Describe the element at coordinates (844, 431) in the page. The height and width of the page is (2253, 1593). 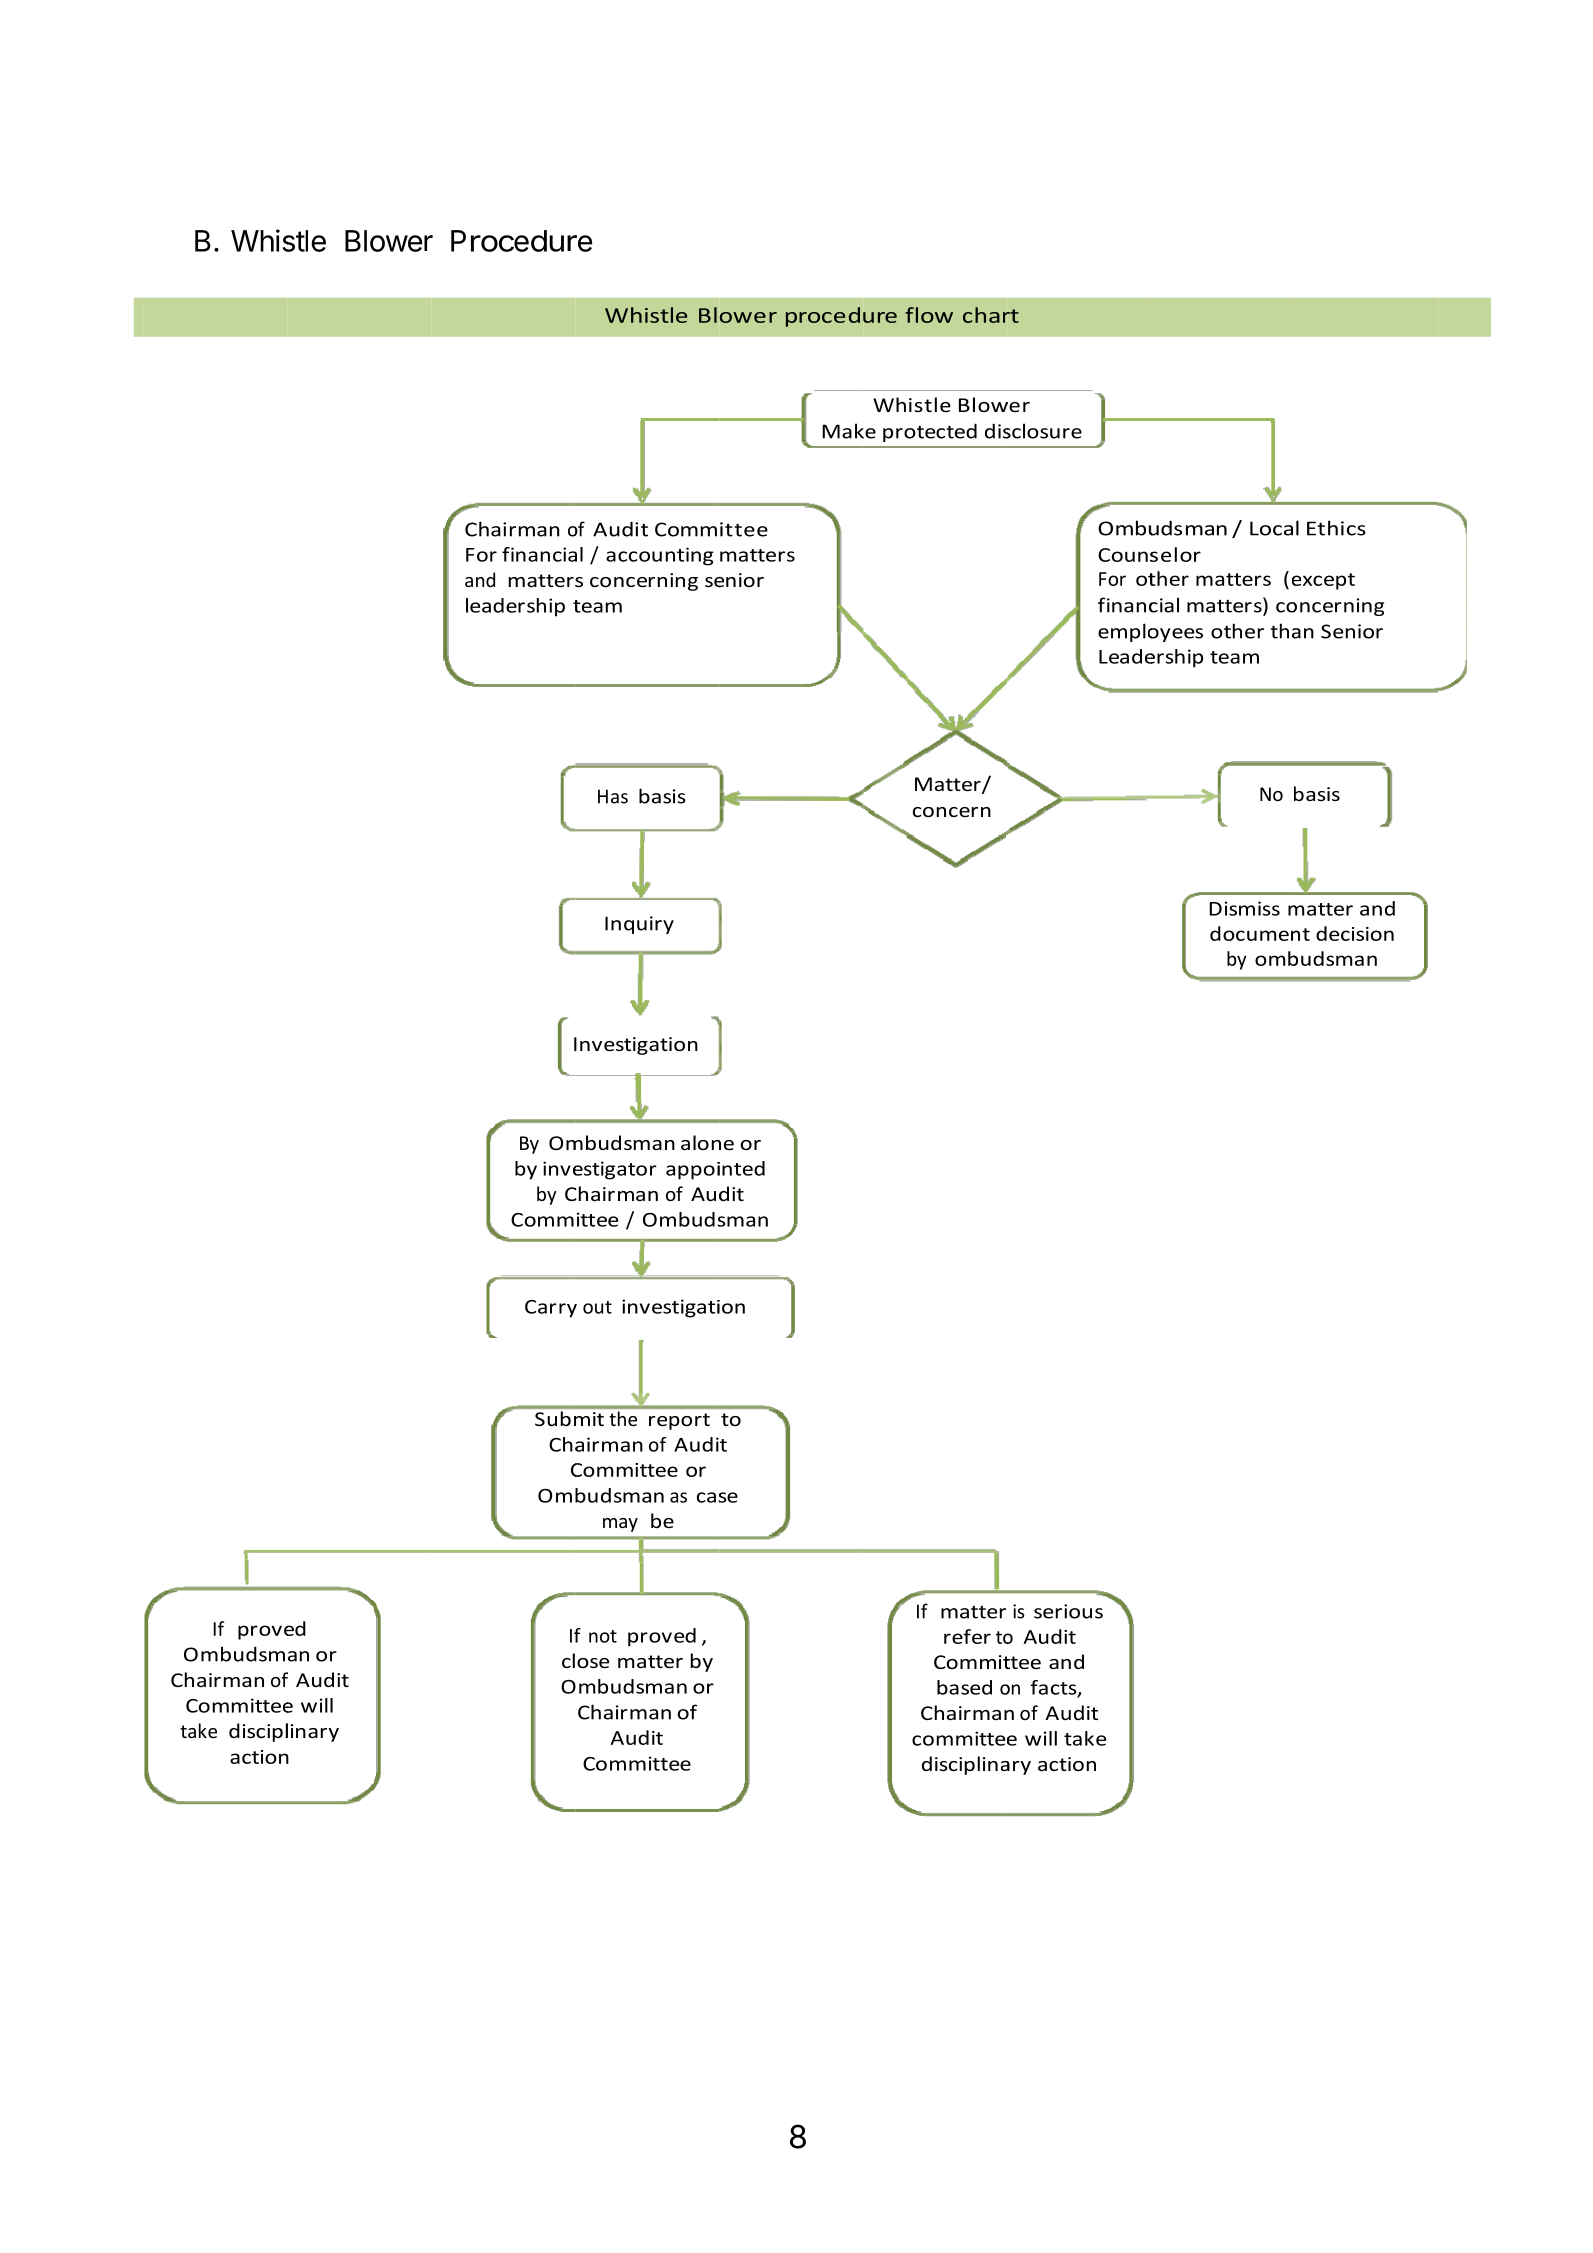
I see `Mak` at that location.
